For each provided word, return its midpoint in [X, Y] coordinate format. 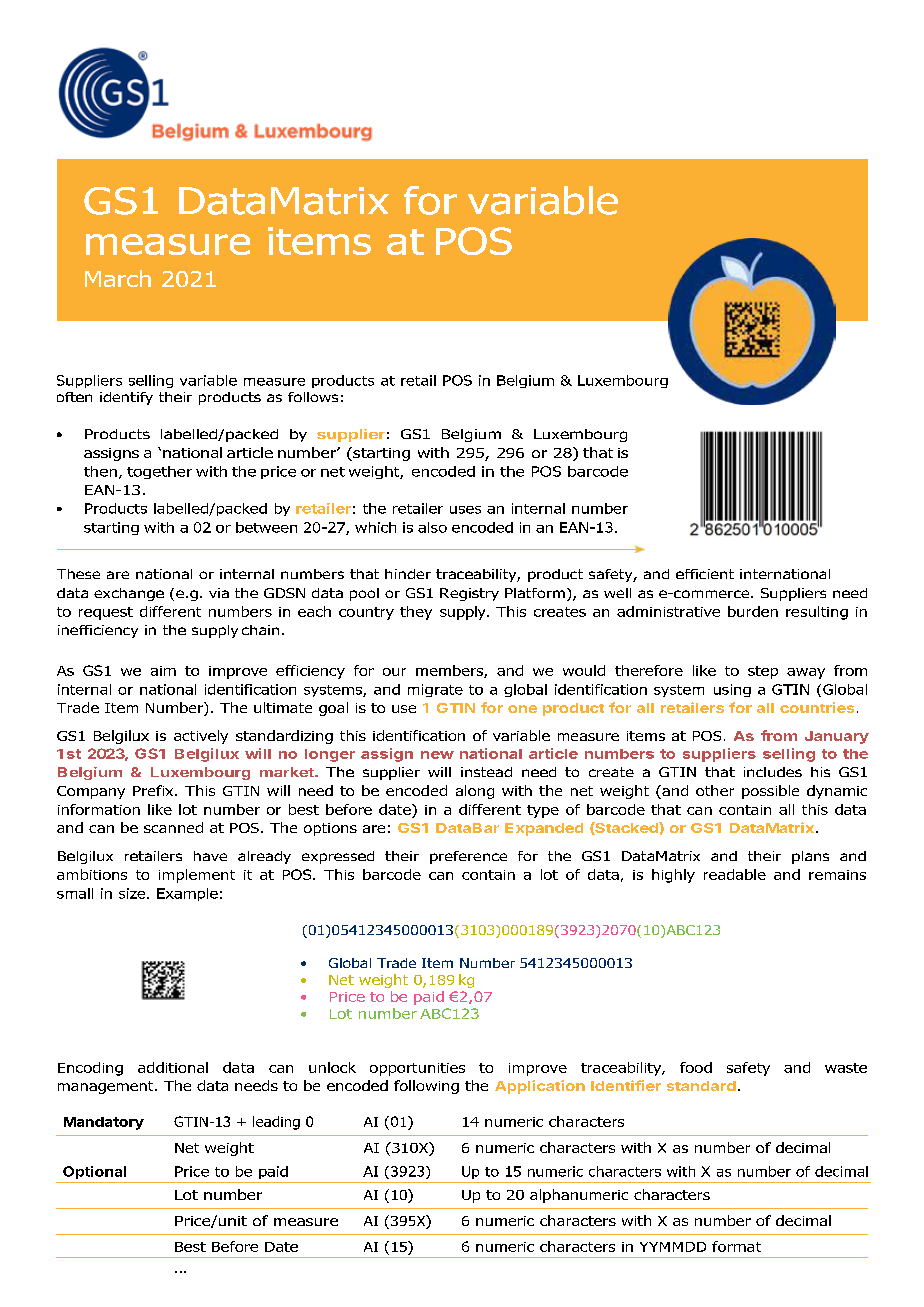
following [426, 1087]
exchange [129, 594]
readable [735, 874]
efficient [705, 574]
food [696, 1067]
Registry [469, 594]
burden [753, 611]
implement [197, 876]
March [118, 278]
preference [468, 857]
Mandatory [104, 1123]
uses [465, 510]
